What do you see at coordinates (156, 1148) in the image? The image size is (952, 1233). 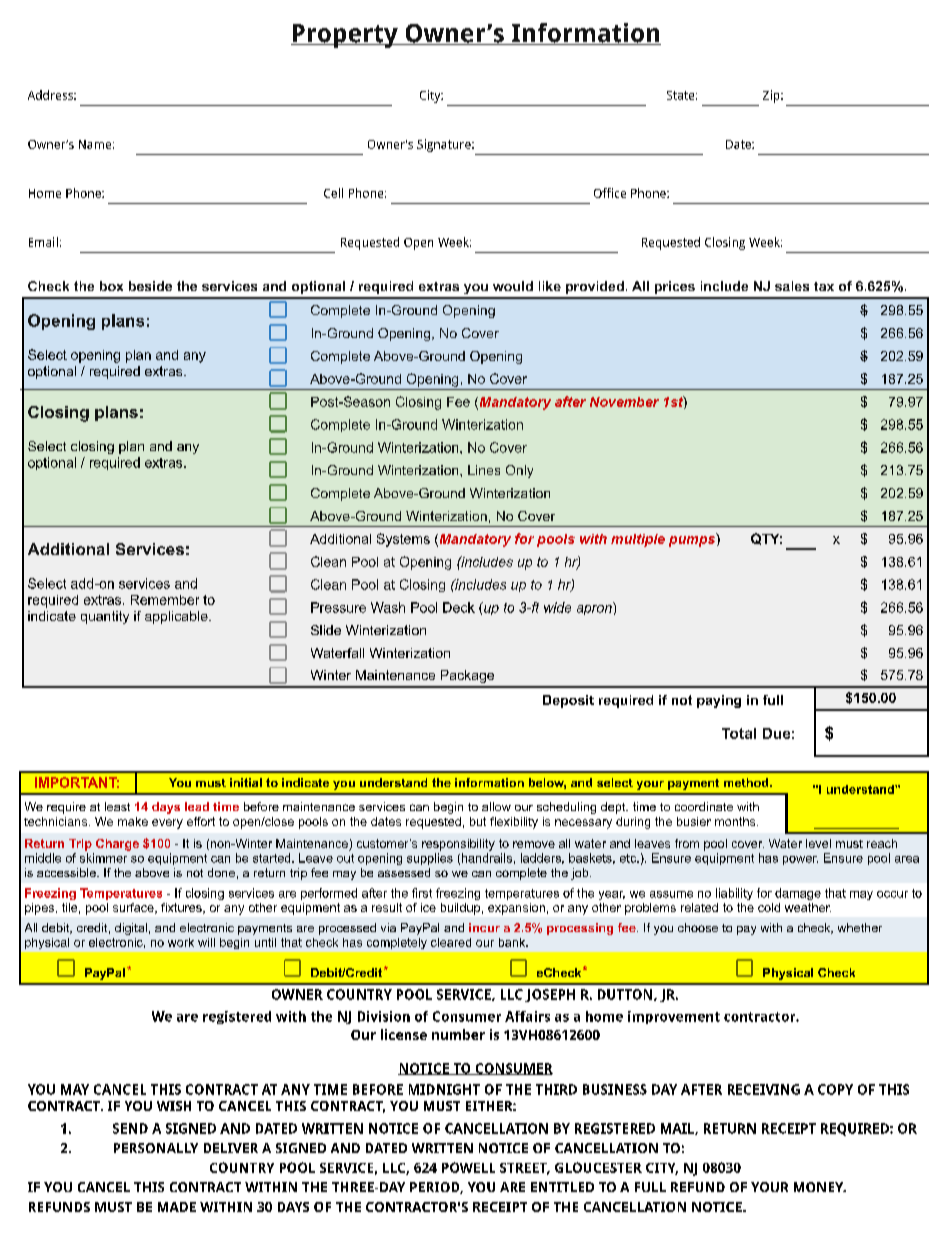 I see `PERSONALLY` at bounding box center [156, 1148].
